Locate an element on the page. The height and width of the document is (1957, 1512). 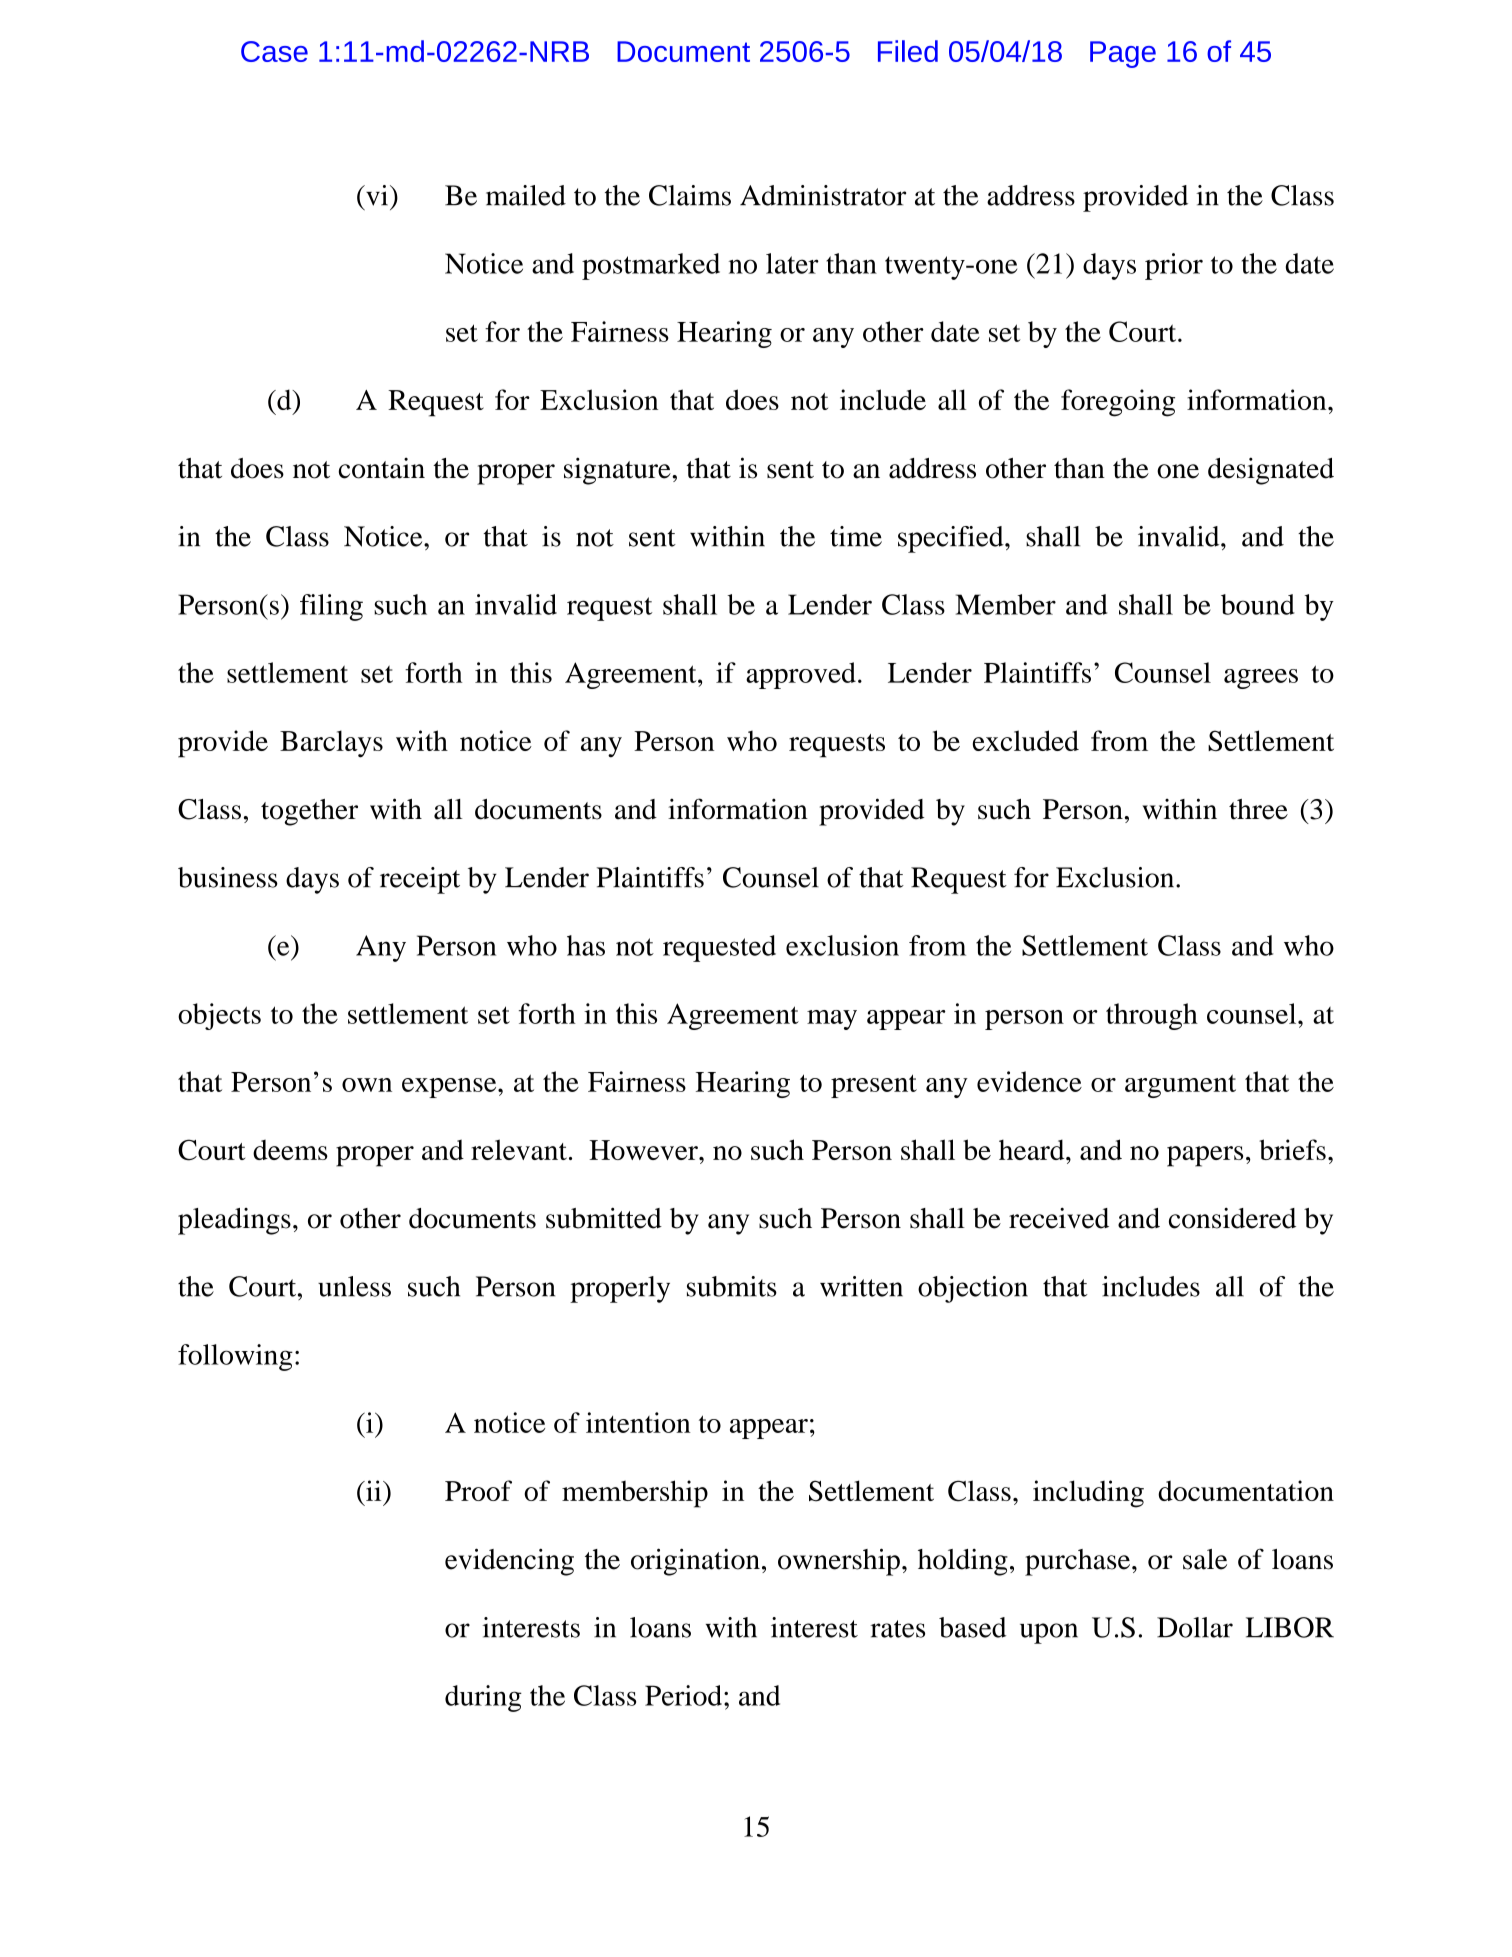
time is located at coordinates (856, 536).
